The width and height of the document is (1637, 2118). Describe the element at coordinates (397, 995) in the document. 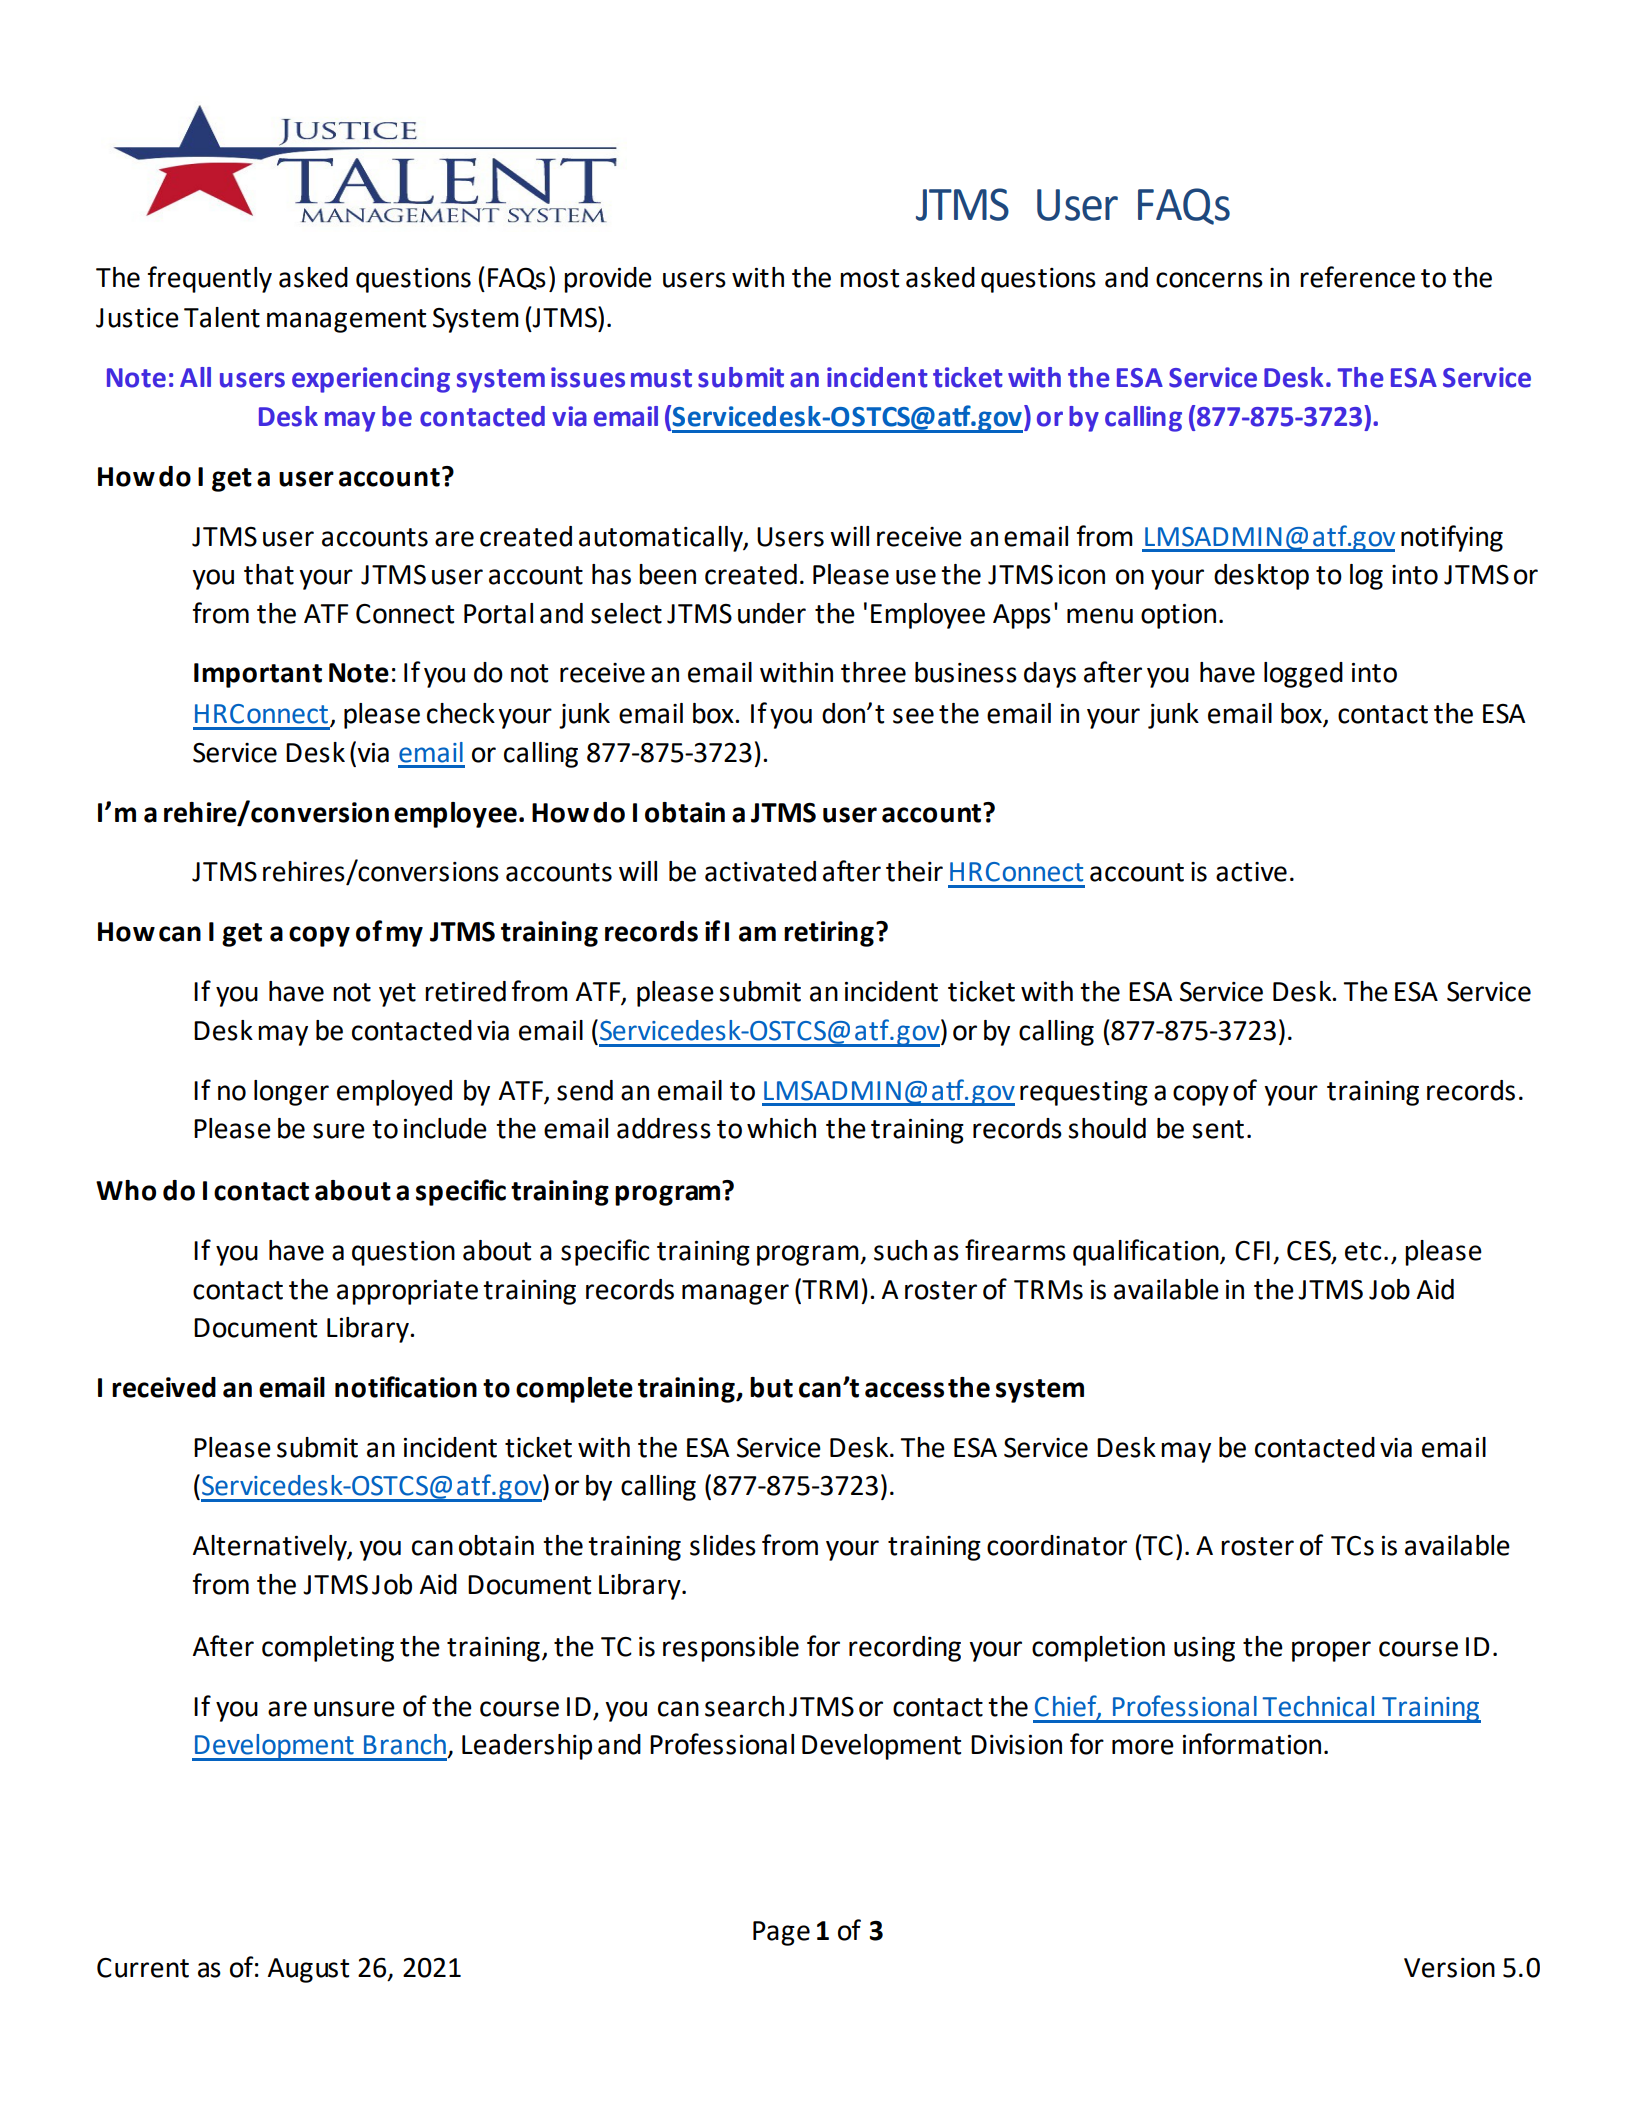

I see `yet` at that location.
